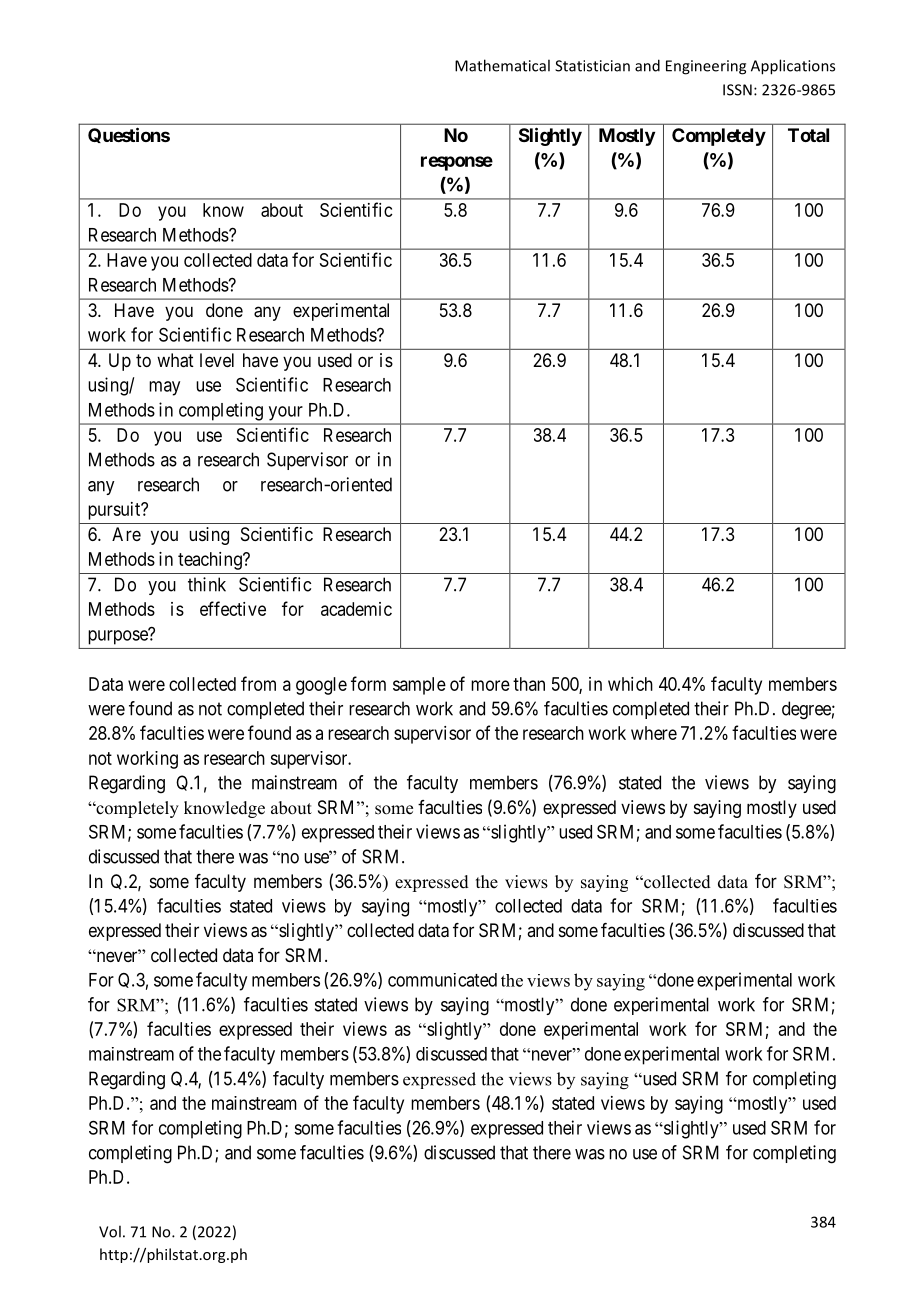  I want to click on Statistician, so click(592, 66).
